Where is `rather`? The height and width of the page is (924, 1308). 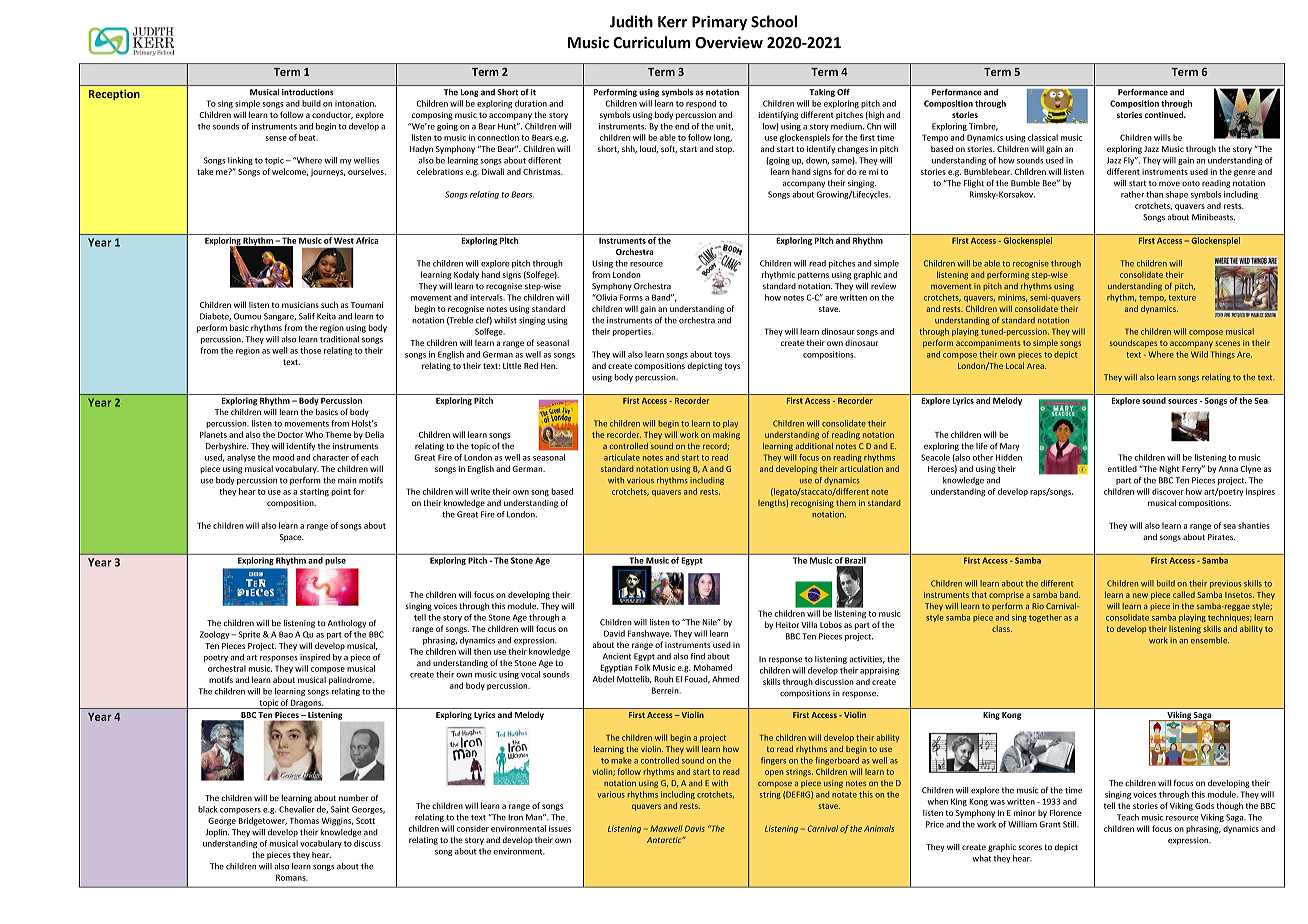
rather is located at coordinates (1132, 194).
